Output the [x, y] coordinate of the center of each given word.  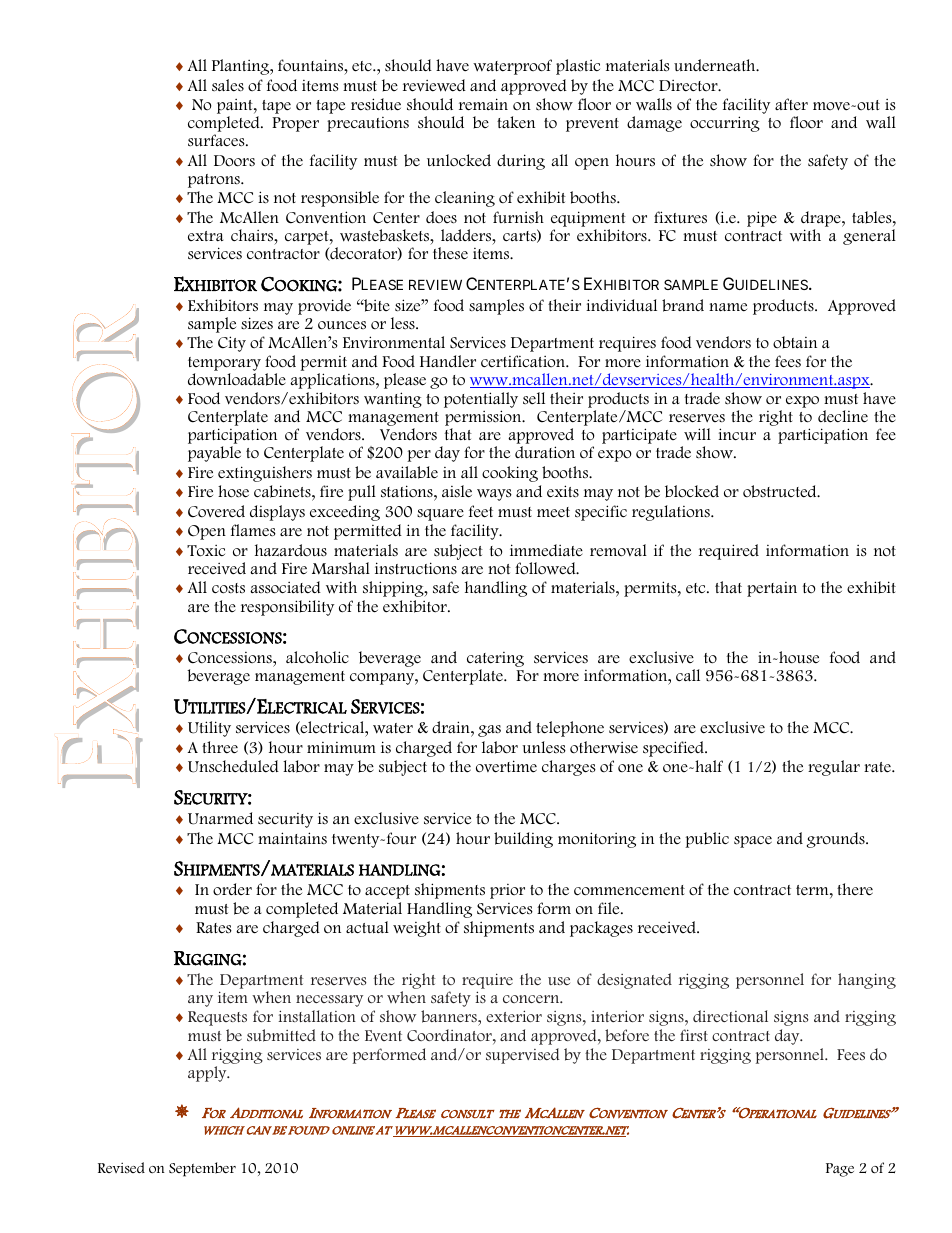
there [855, 889]
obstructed [781, 491]
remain [483, 104]
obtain [795, 342]
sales [228, 85]
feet [481, 511]
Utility [209, 729]
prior [507, 891]
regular [834, 768]
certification [524, 361]
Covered [216, 511]
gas [489, 731]
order [232, 889]
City [232, 344]
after [791, 104]
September [202, 1169]
